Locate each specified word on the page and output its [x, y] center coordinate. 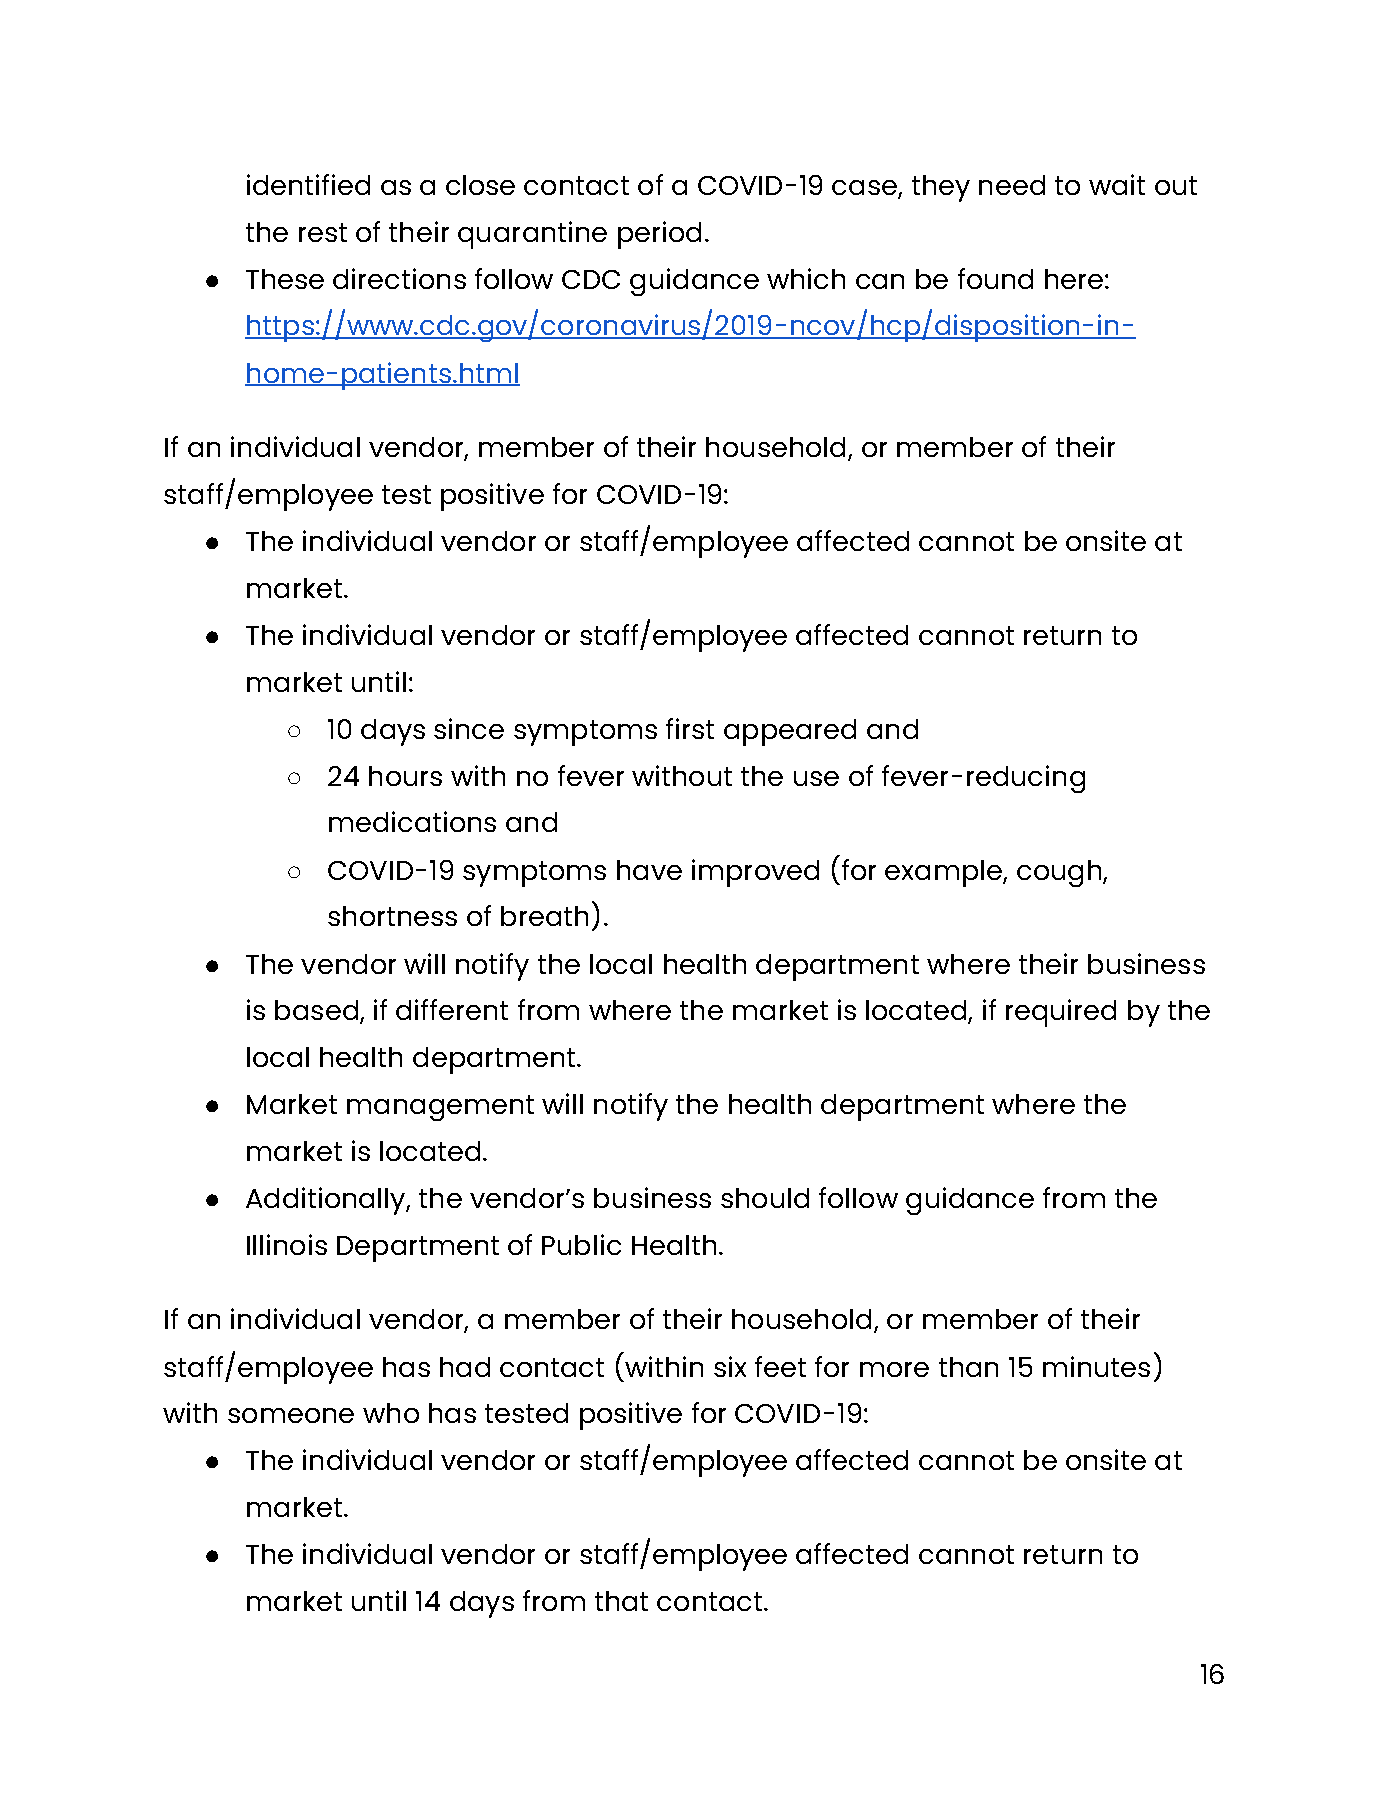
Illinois [287, 1244]
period [659, 235]
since [469, 728]
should [765, 1198]
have [649, 870]
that [621, 1601]
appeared [790, 732]
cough [1060, 873]
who [391, 1413]
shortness [392, 916]
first [690, 728]
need [1012, 185]
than [968, 1367]
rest [323, 232]
